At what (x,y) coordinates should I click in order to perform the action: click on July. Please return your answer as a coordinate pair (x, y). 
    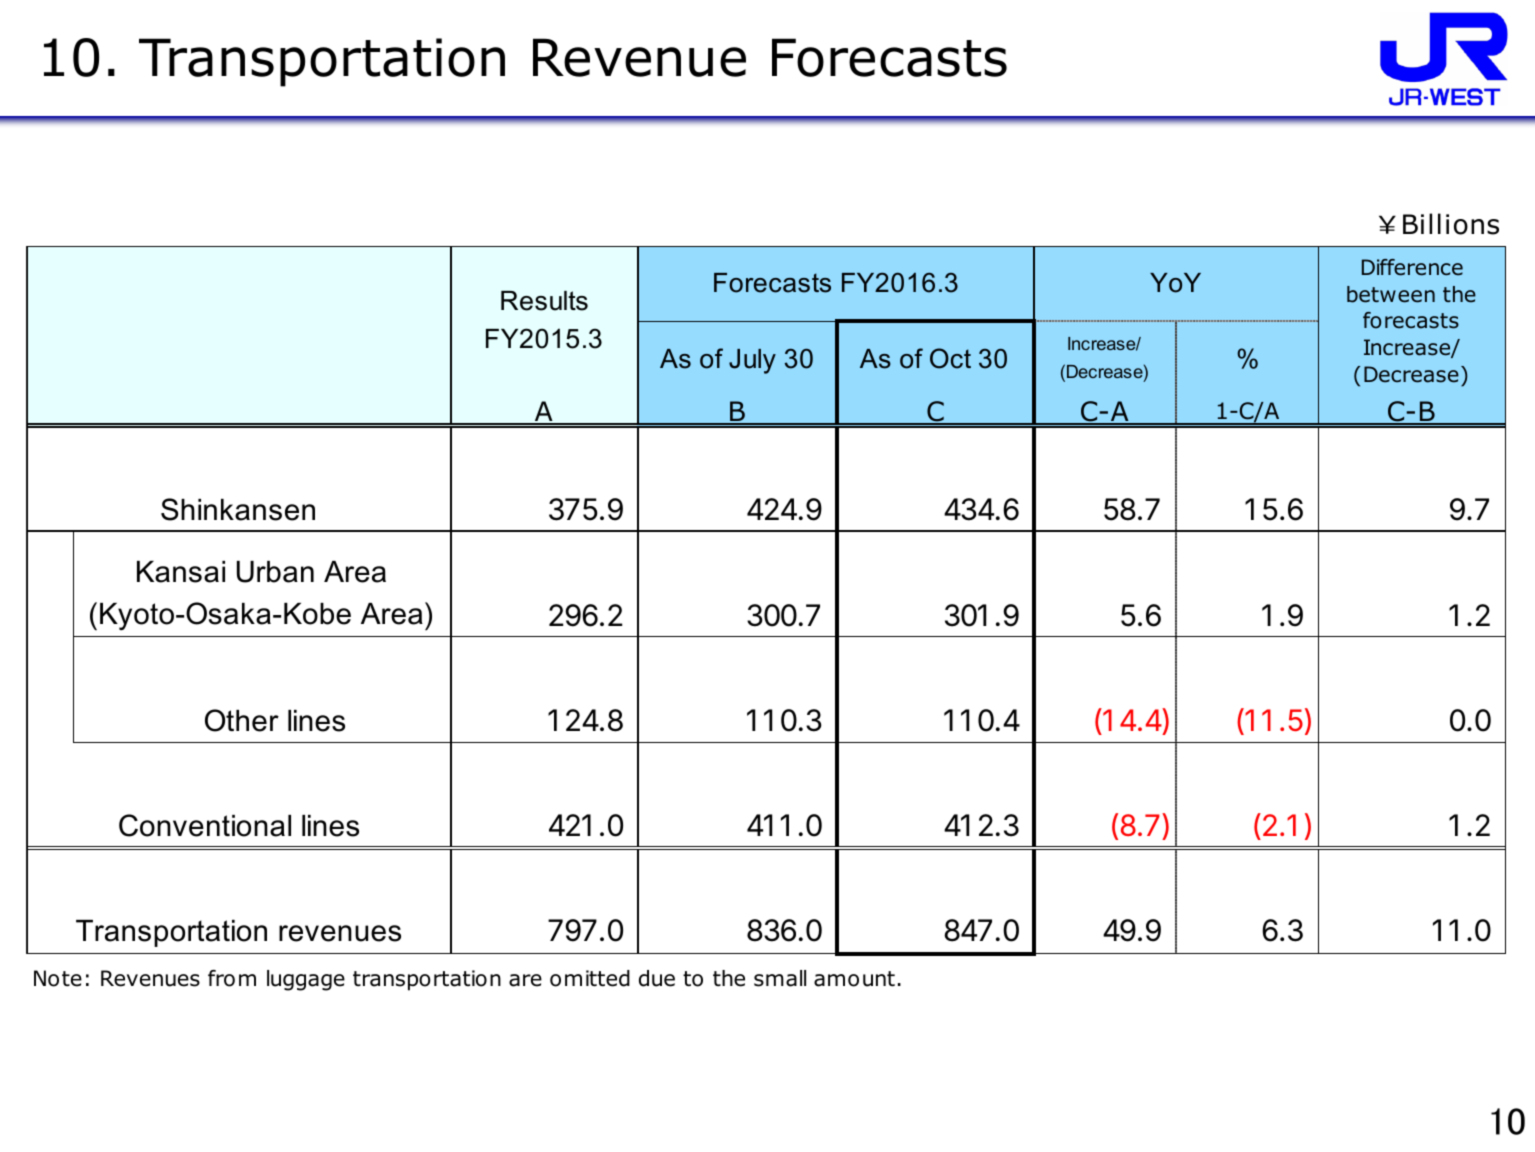
    Looking at the image, I should click on (752, 361).
